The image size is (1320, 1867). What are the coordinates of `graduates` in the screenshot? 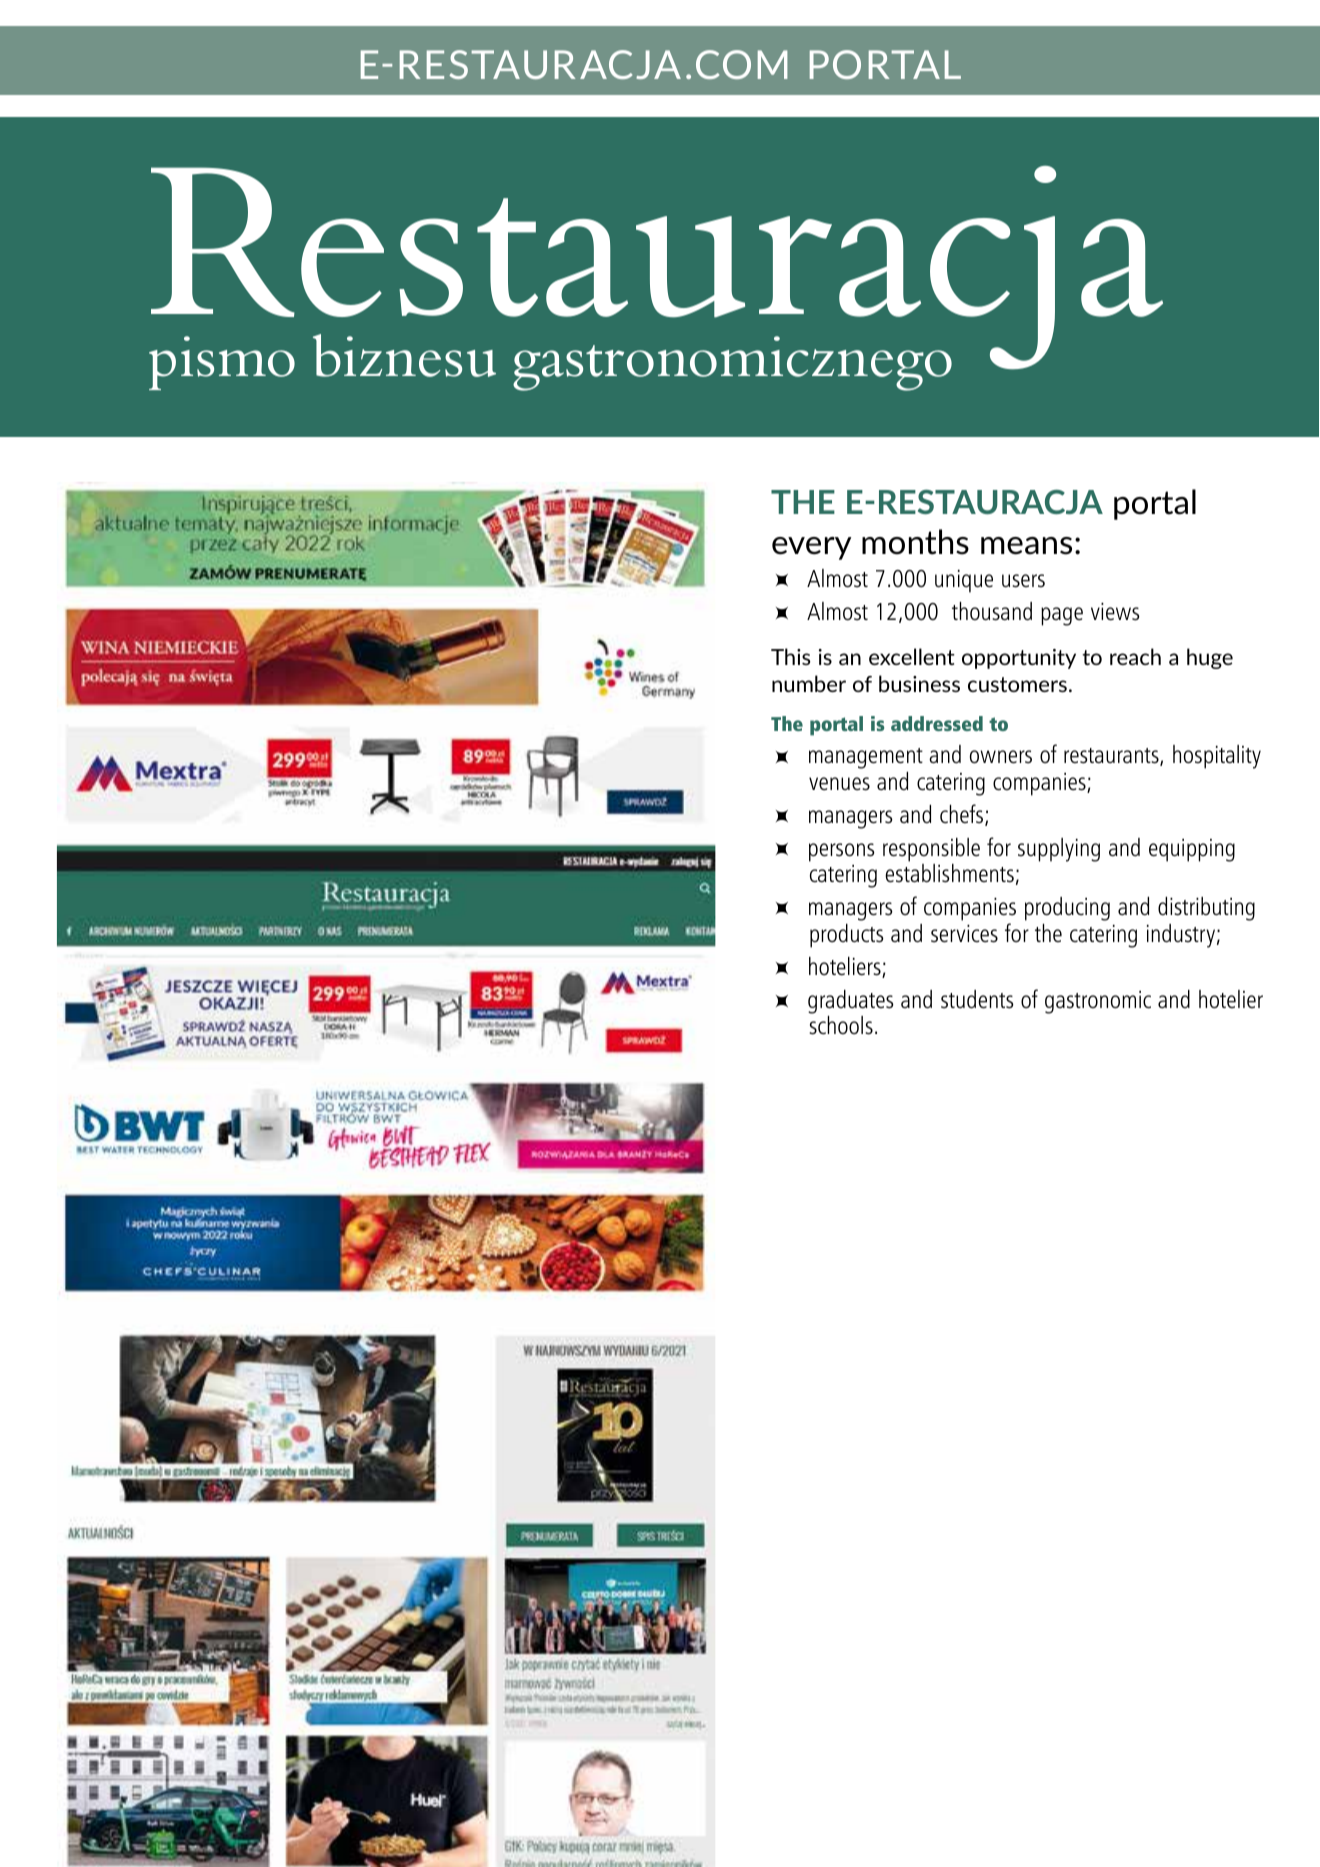 It's located at (851, 1002).
